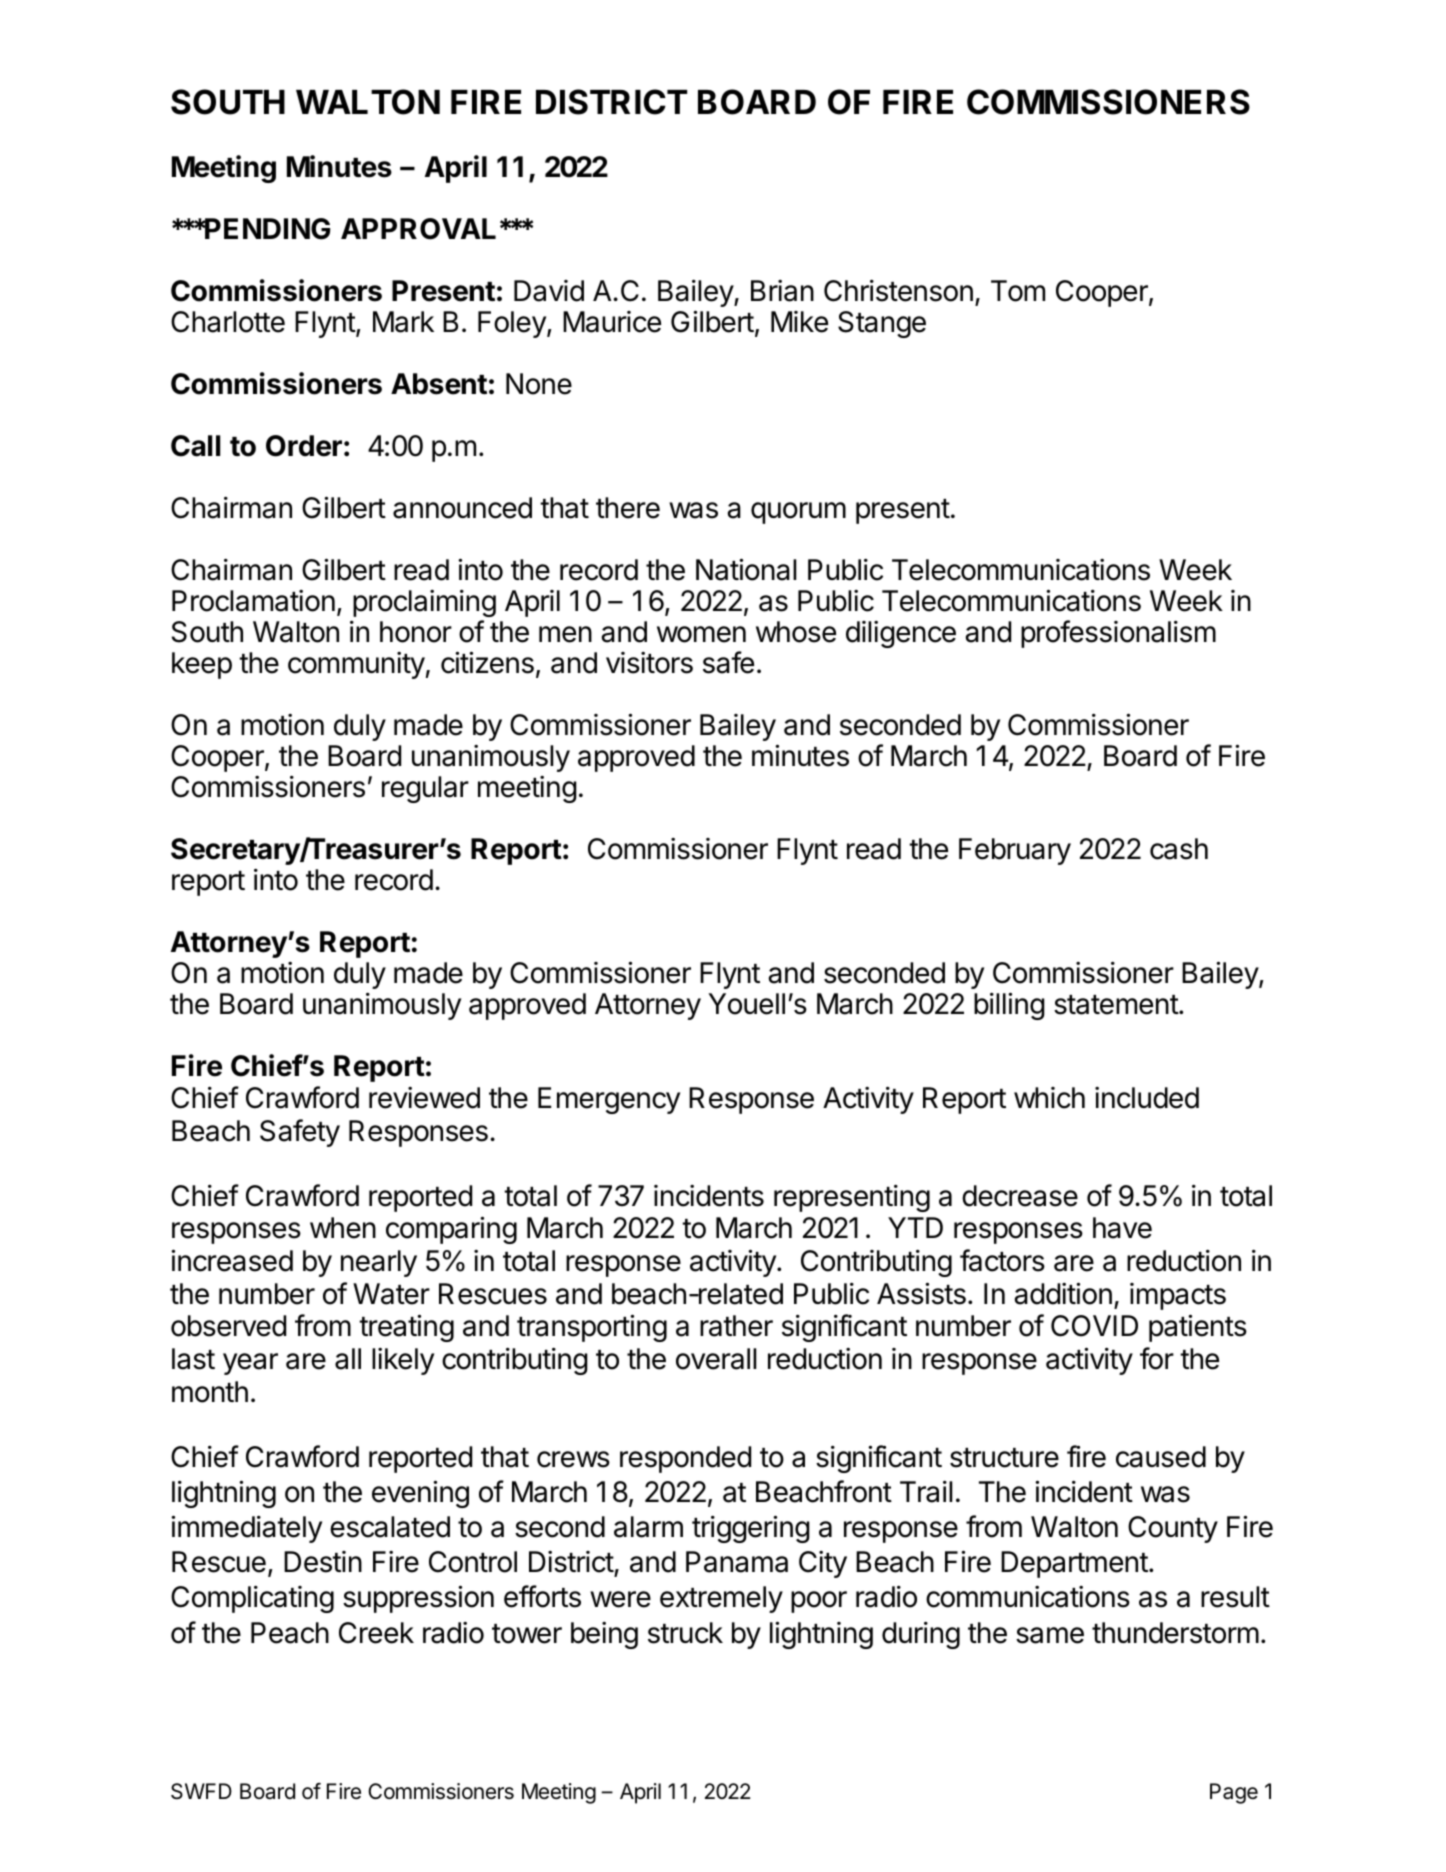  Describe the element at coordinates (250, 1364) in the document. I see `year` at that location.
